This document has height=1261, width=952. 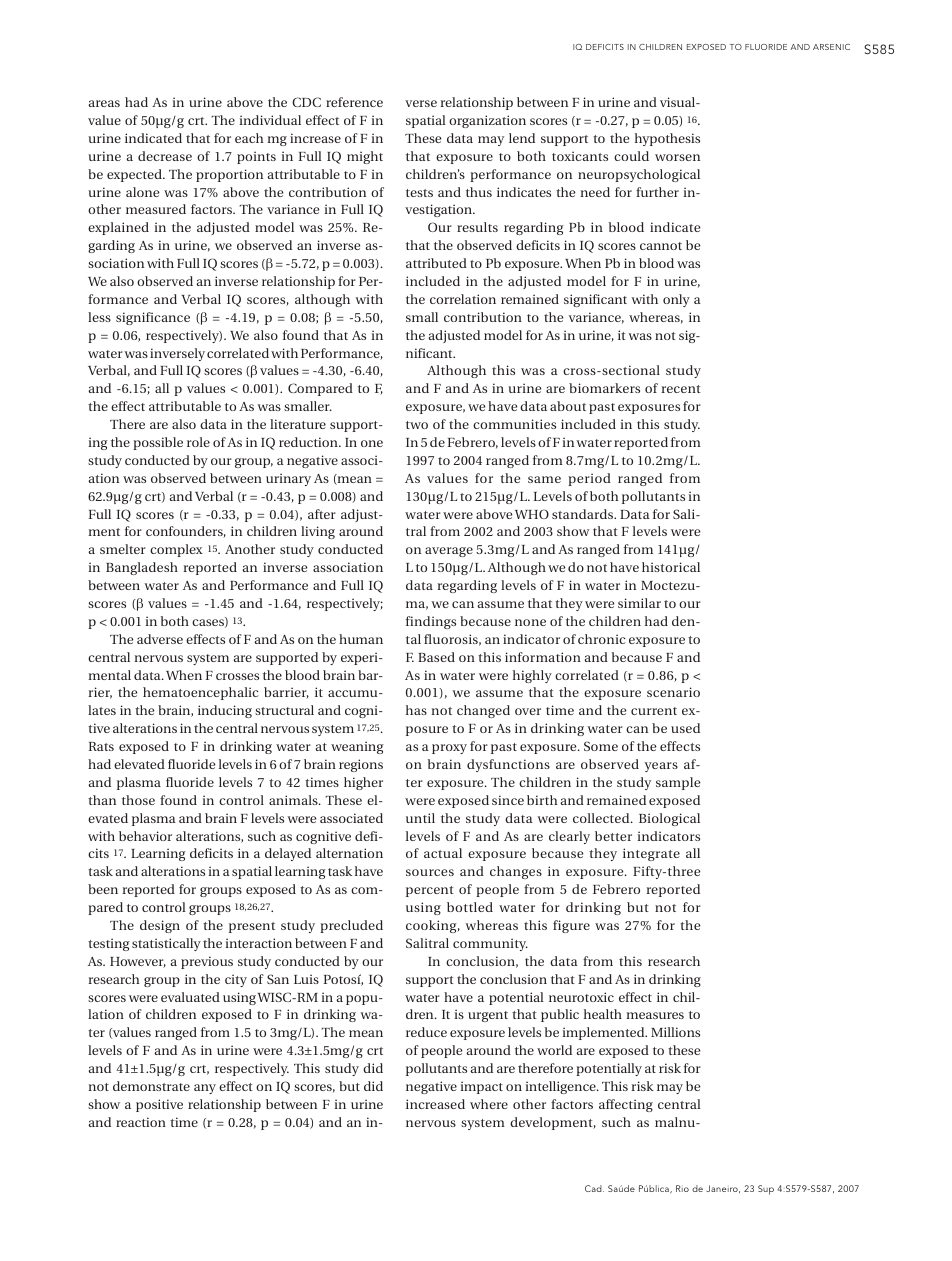 I want to click on recent, so click(x=681, y=389).
